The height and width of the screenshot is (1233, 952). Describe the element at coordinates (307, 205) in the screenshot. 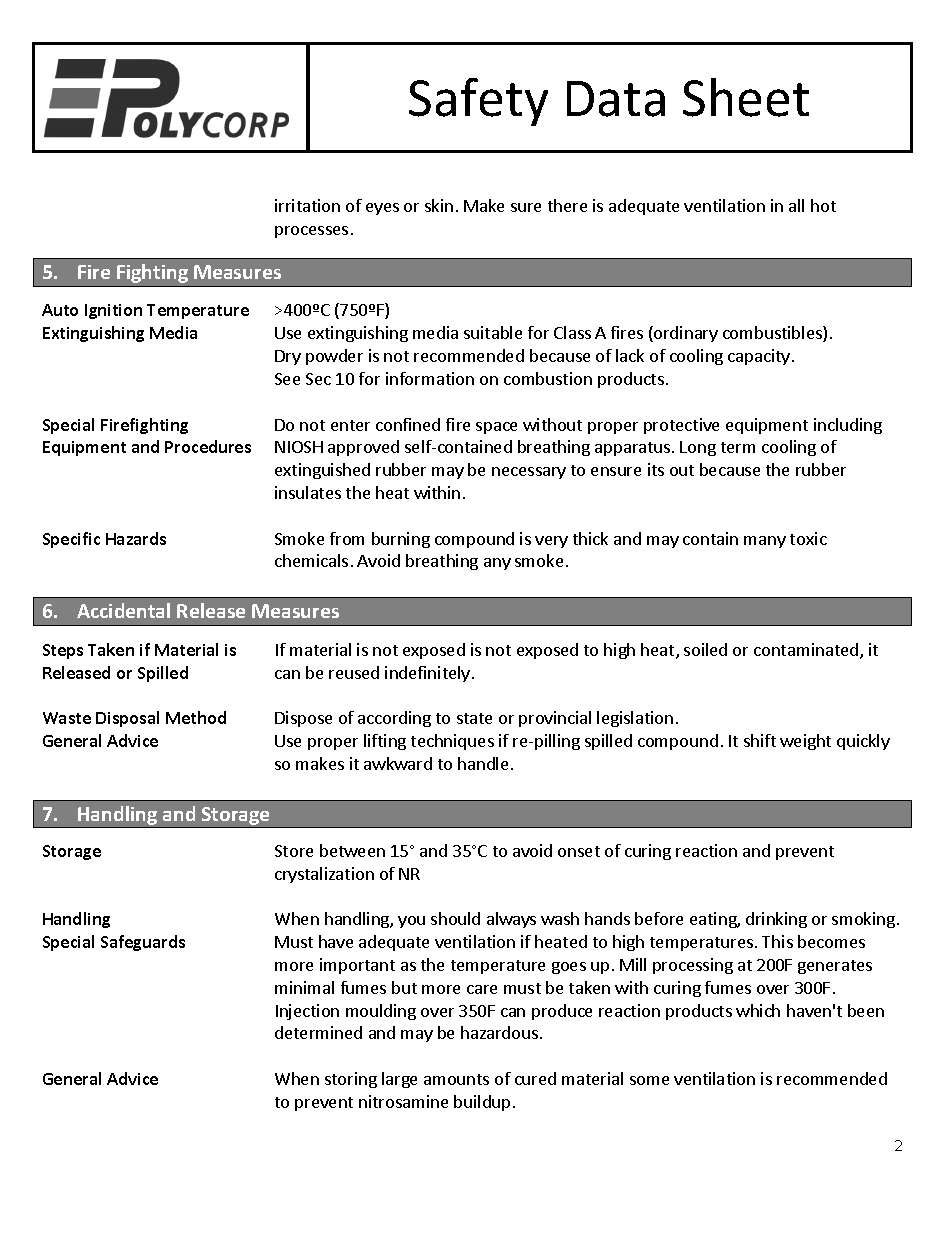

I see `irritation` at that location.
